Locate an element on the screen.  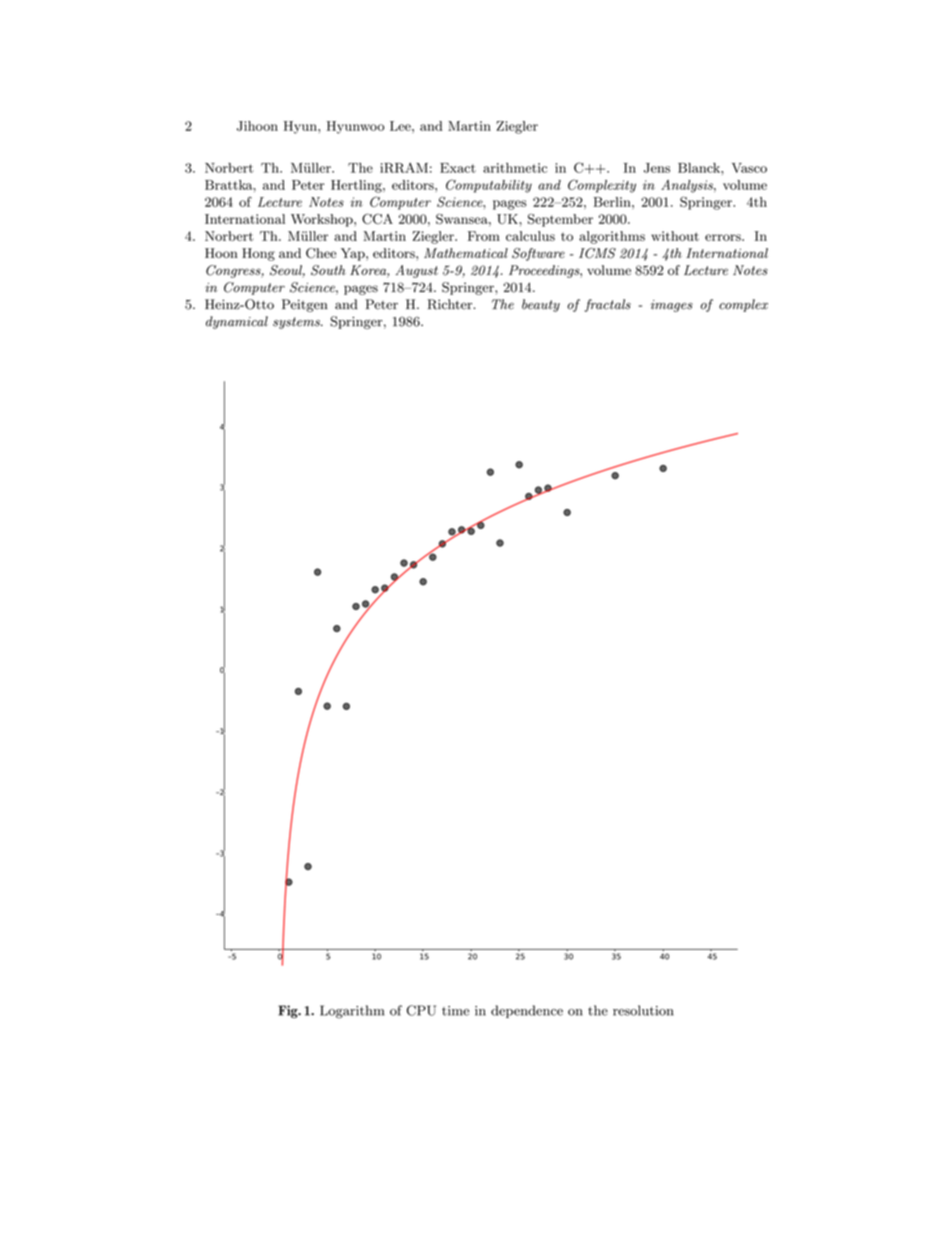
Jens is located at coordinates (657, 168).
